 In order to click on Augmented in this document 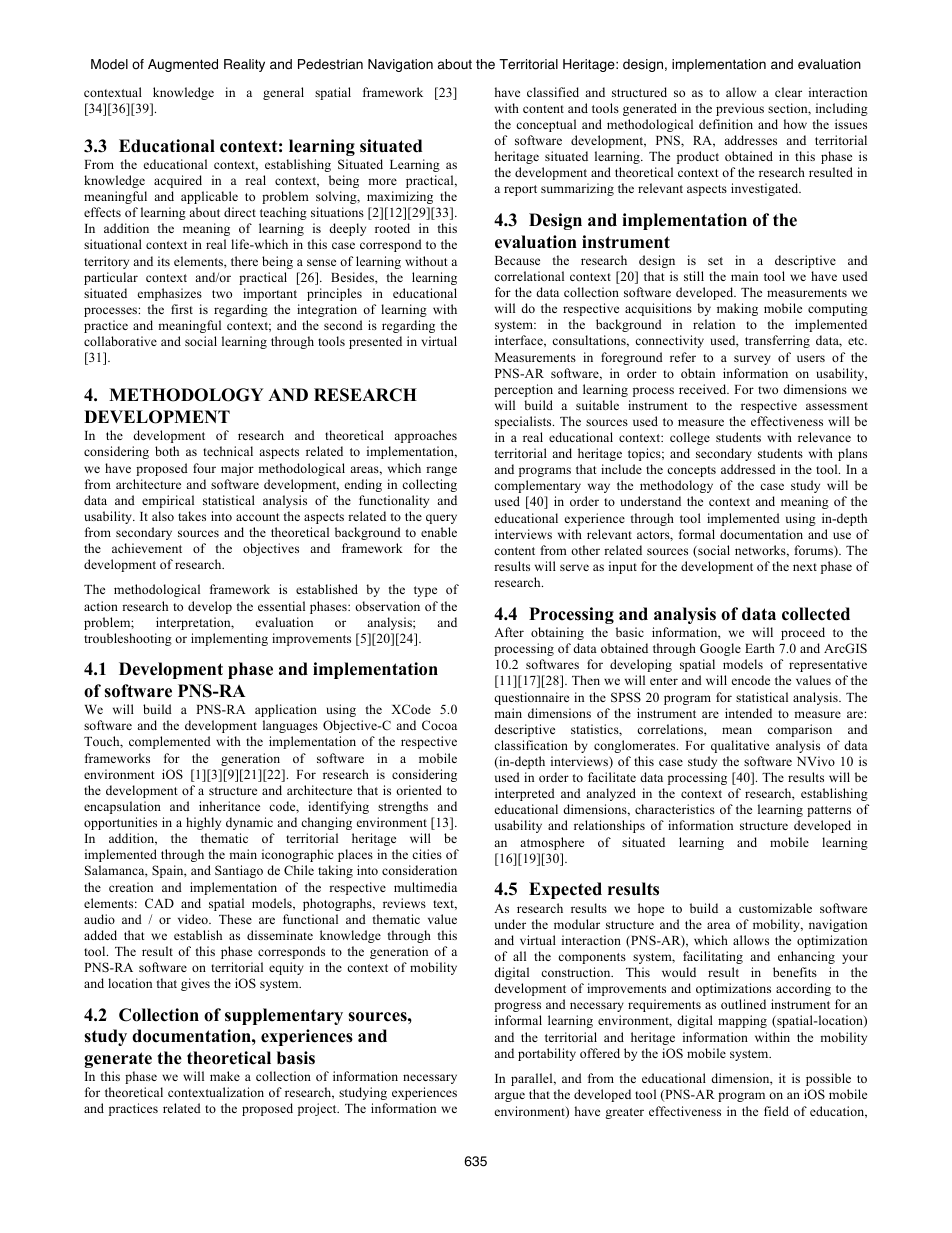, I will do `click(183, 65)`.
